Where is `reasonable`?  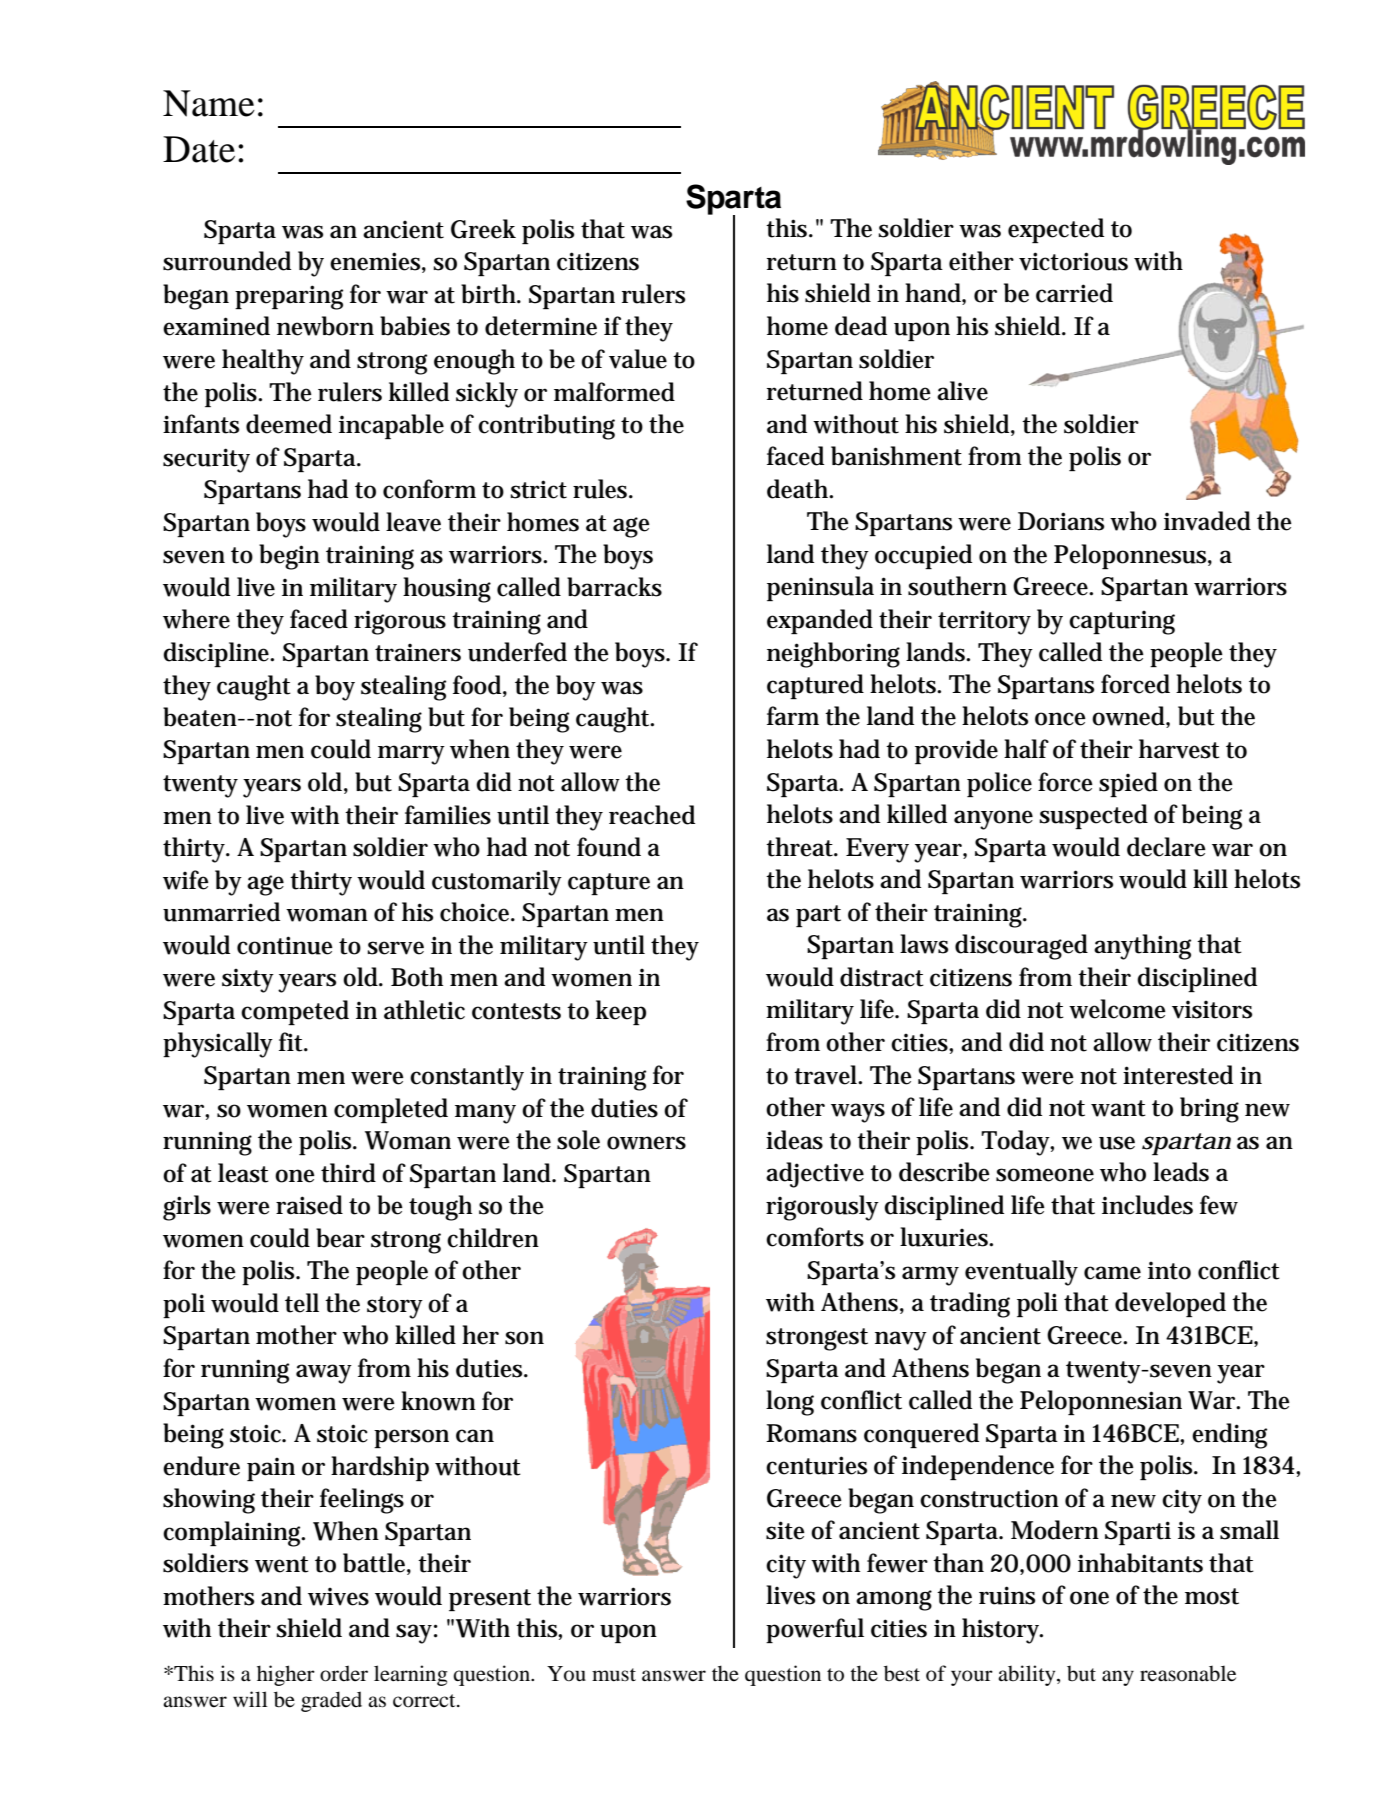 reasonable is located at coordinates (1188, 1673).
